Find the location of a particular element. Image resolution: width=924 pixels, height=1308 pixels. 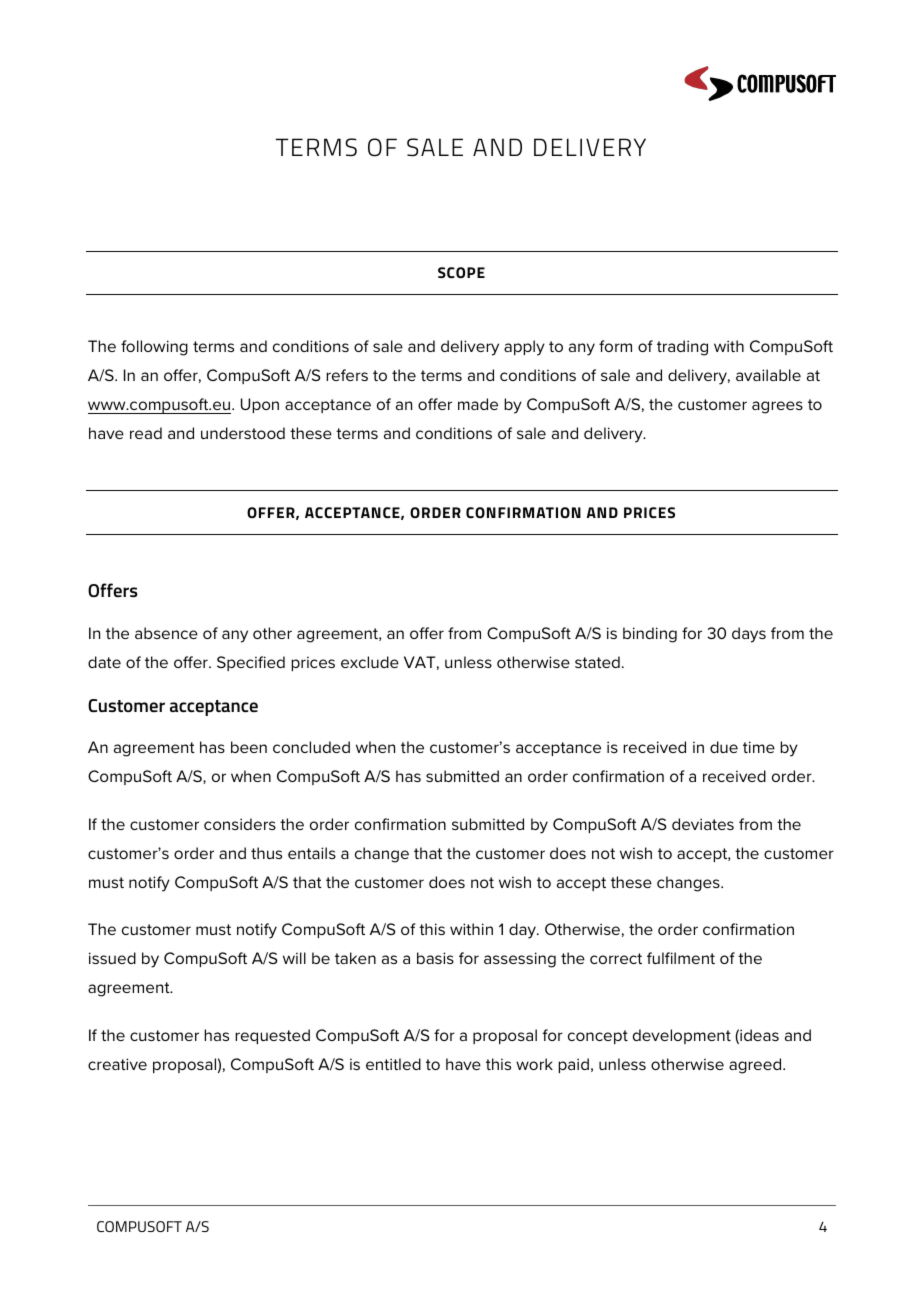

following is located at coordinates (154, 348).
